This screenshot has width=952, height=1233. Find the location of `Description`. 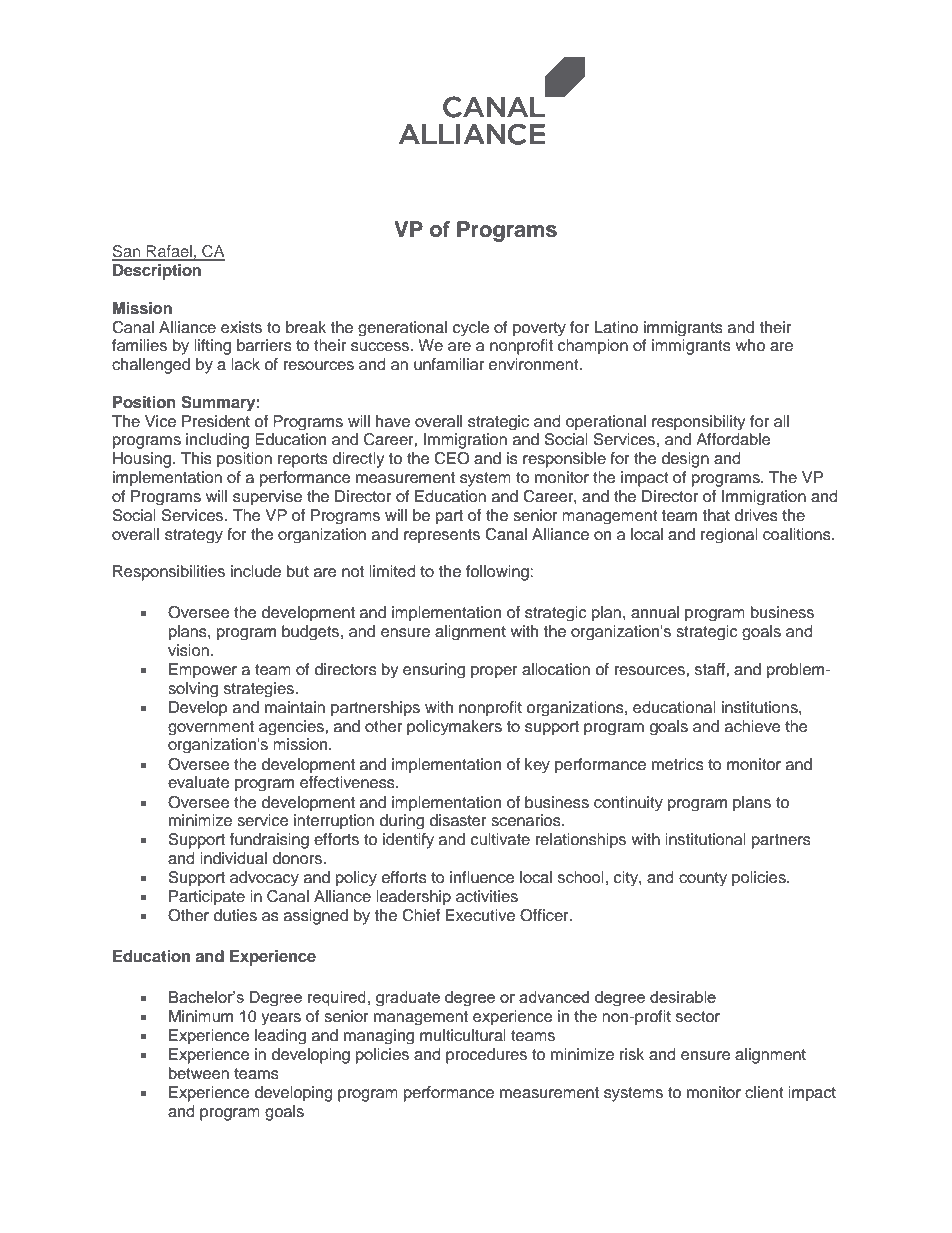

Description is located at coordinates (157, 272).
